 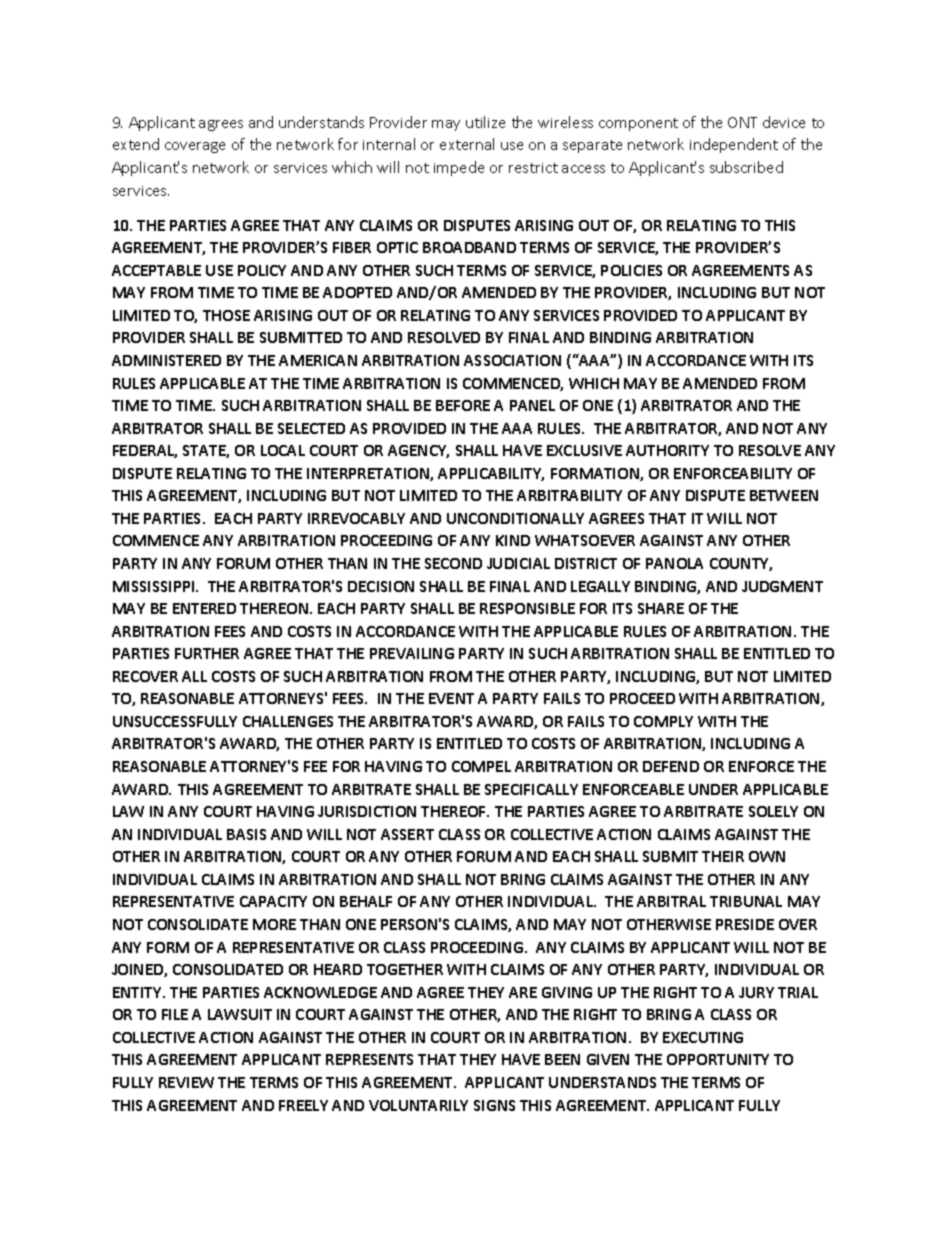 What do you see at coordinates (136, 144) in the page?
I see `extend` at bounding box center [136, 144].
